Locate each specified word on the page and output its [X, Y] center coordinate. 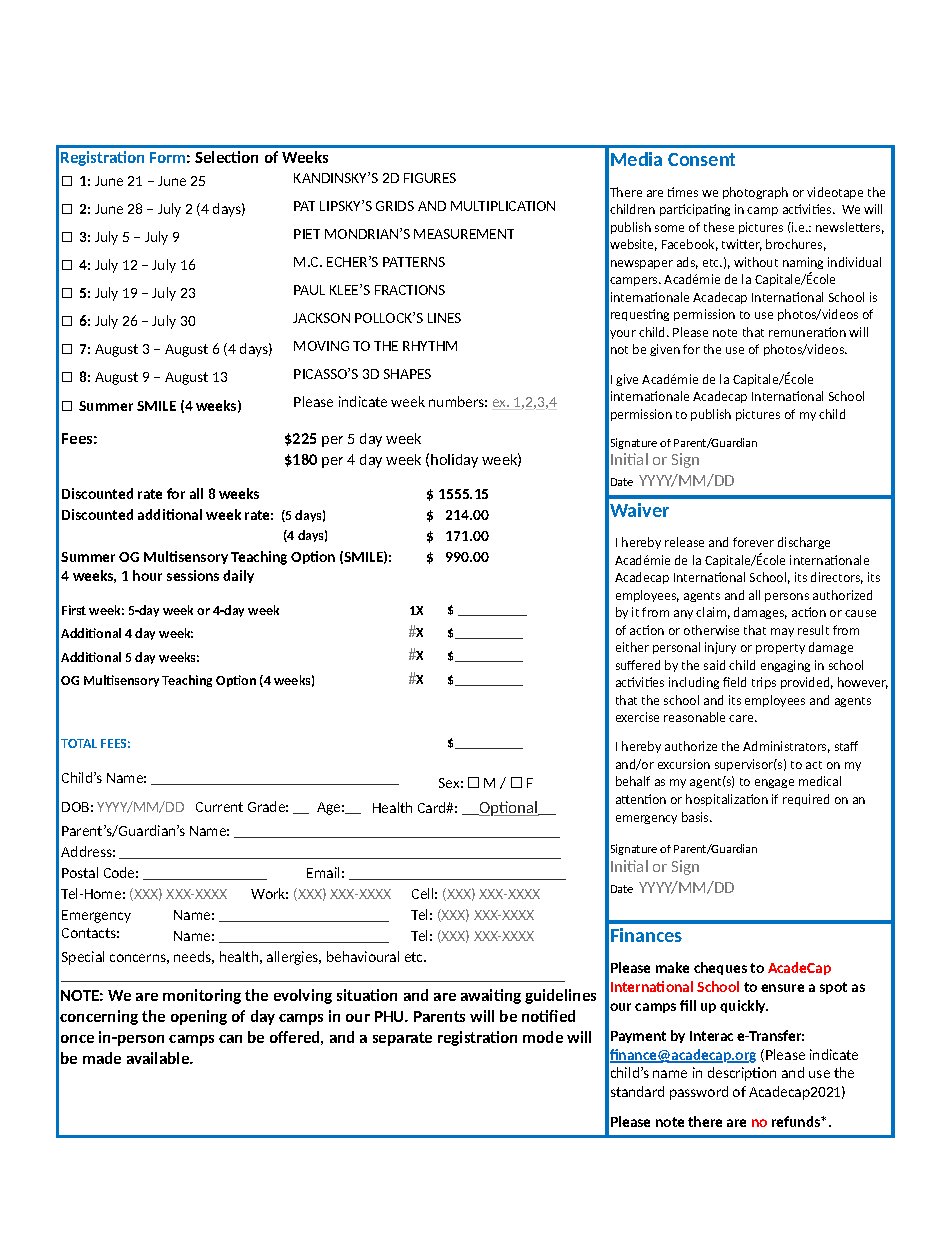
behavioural [363, 956]
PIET [307, 234]
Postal [80, 872]
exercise [637, 717]
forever [753, 542]
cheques [720, 968]
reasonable [694, 717]
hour [147, 575]
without [756, 262]
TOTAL [79, 743]
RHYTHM [430, 346]
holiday [454, 461]
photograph [755, 193]
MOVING [321, 346]
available [159, 1058]
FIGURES [430, 178]
